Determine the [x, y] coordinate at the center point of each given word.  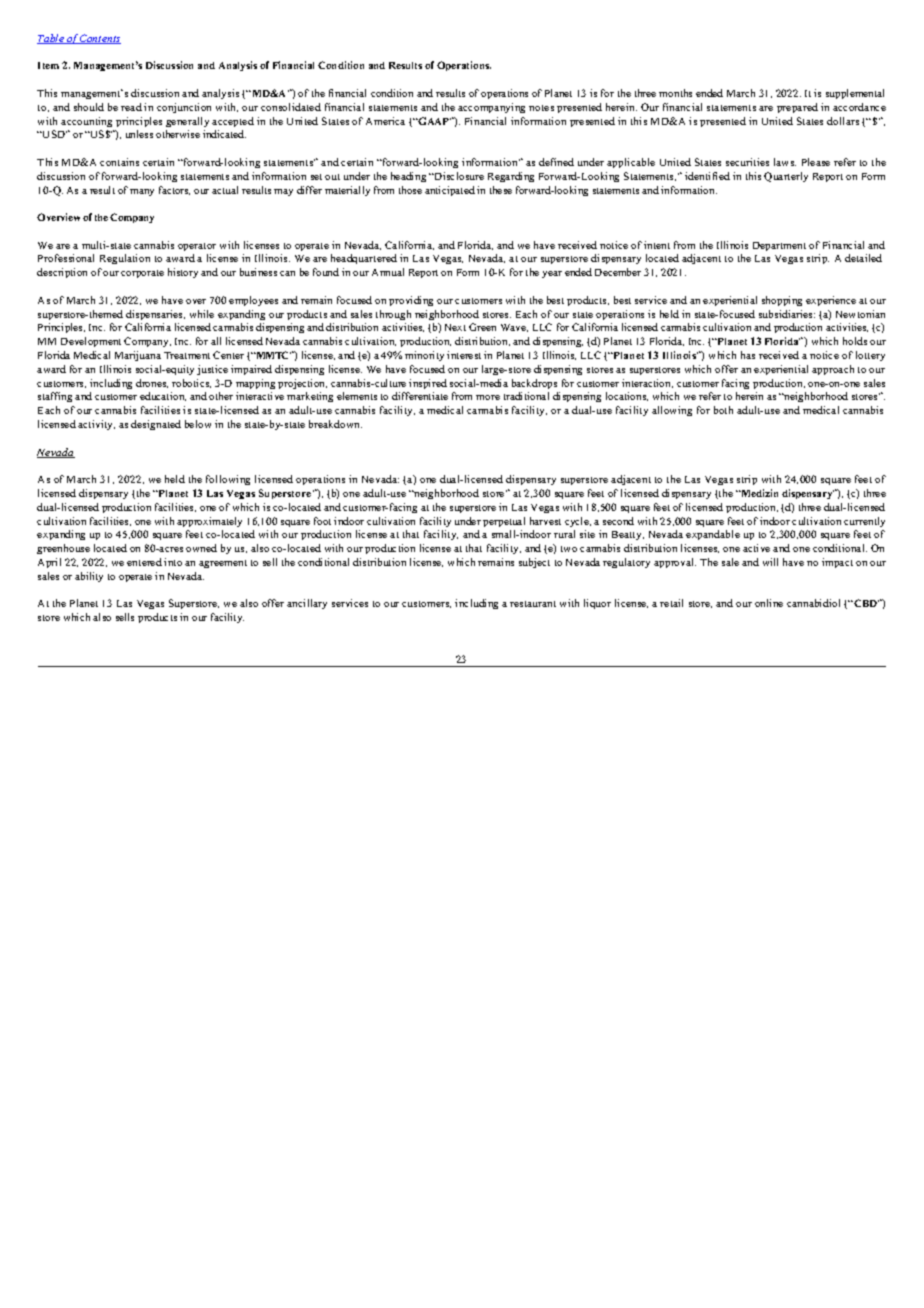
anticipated [450, 191]
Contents [100, 39]
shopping [782, 301]
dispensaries [155, 315]
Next [455, 327]
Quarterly [786, 177]
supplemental [855, 94]
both [723, 410]
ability [89, 577]
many [142, 192]
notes [541, 108]
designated [156, 425]
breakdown [335, 424]
